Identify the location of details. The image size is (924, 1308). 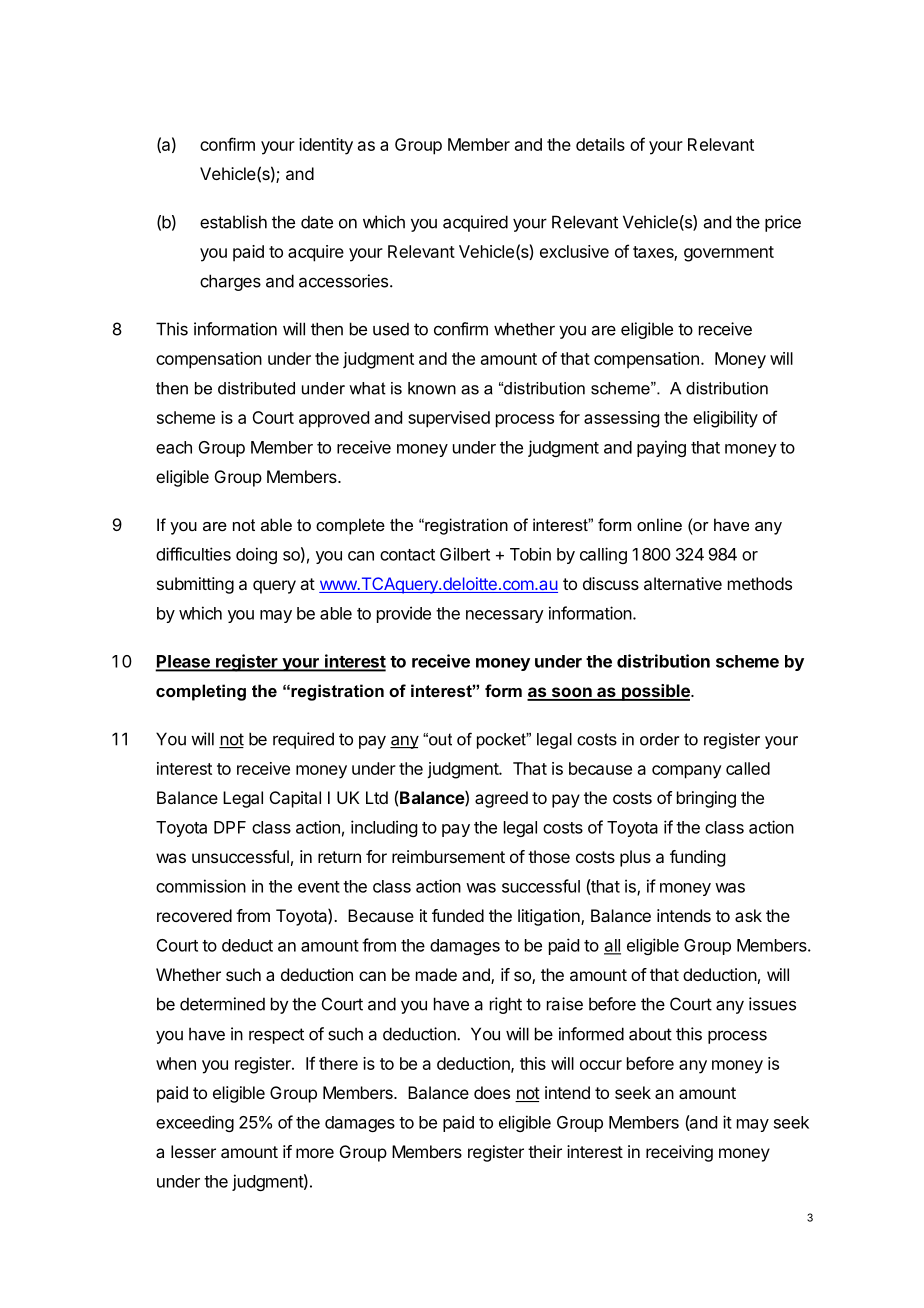
(600, 144).
